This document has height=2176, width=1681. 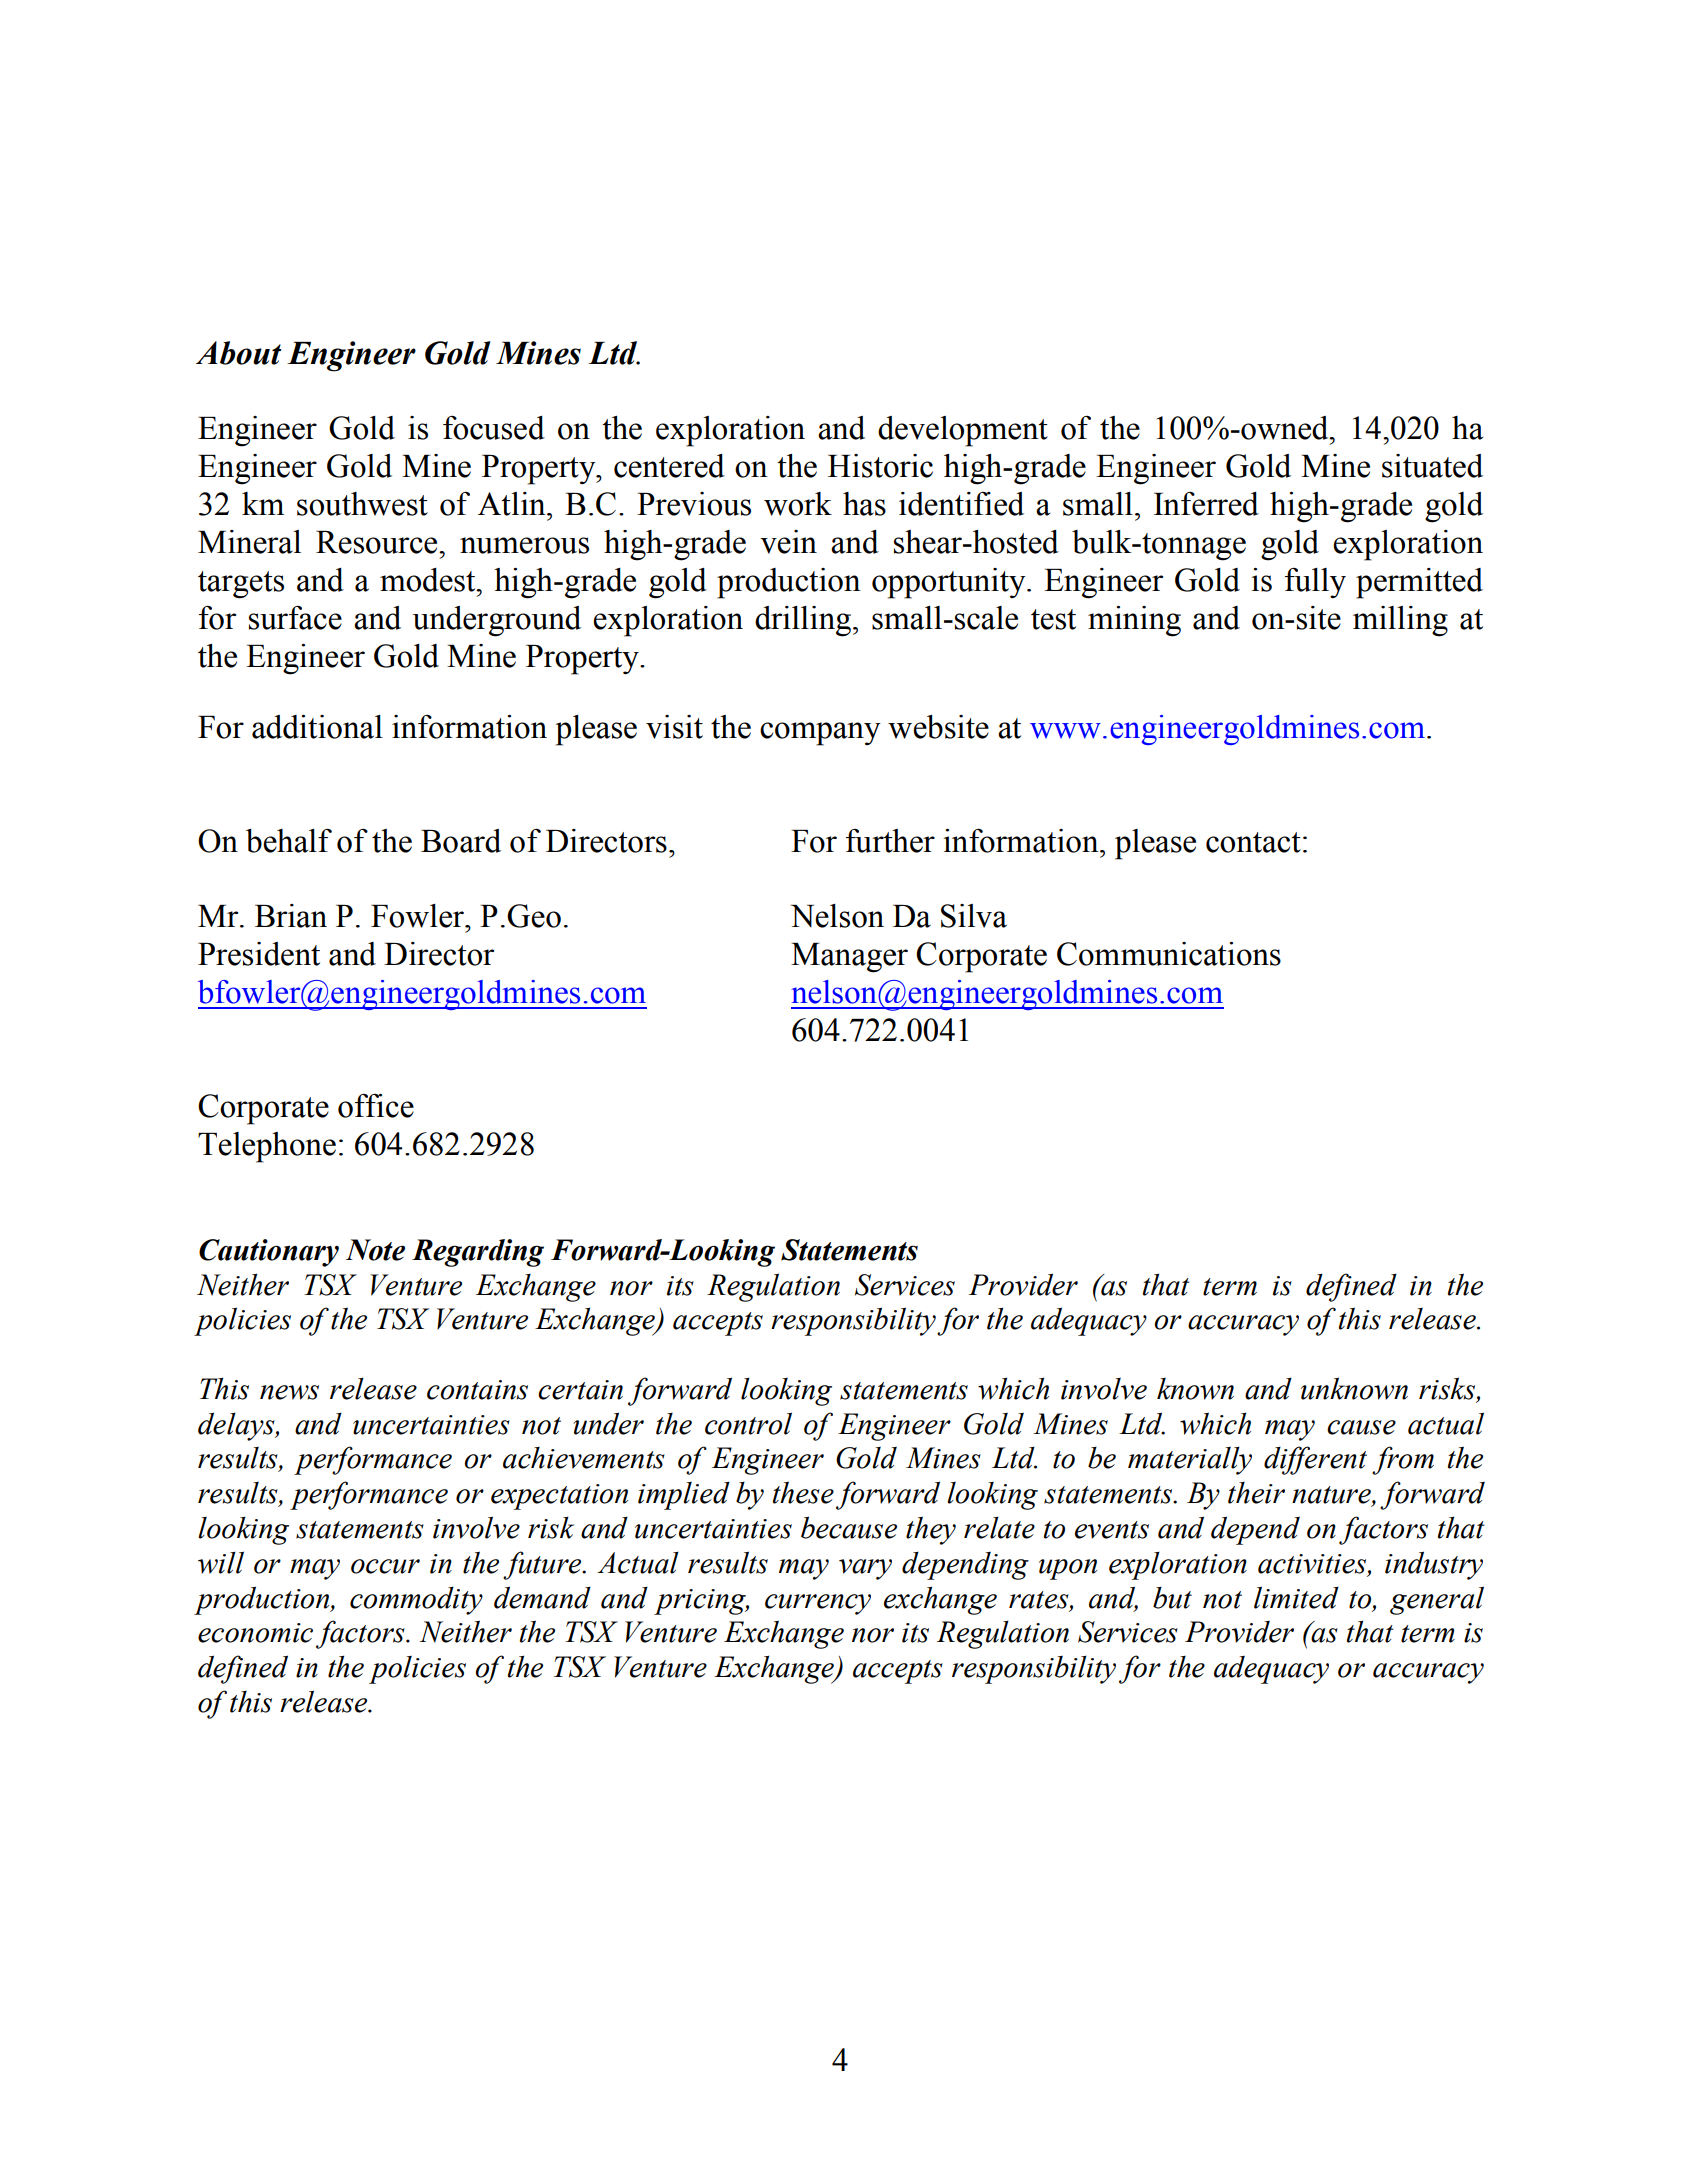 What do you see at coordinates (1432, 466) in the document?
I see `situated` at bounding box center [1432, 466].
